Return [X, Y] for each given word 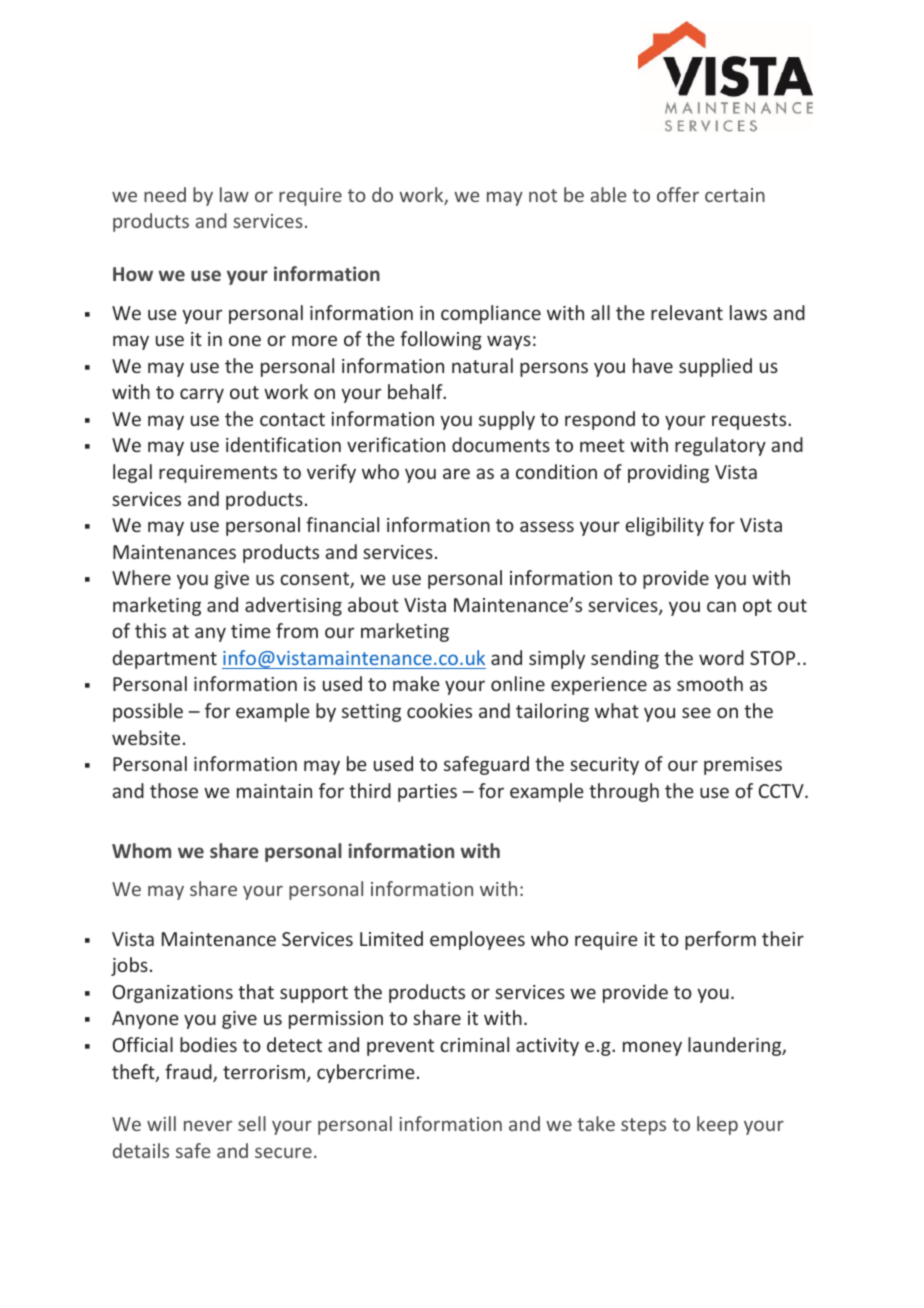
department [165, 659]
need [165, 194]
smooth [710, 683]
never [208, 1125]
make [416, 683]
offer [678, 194]
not [543, 195]
